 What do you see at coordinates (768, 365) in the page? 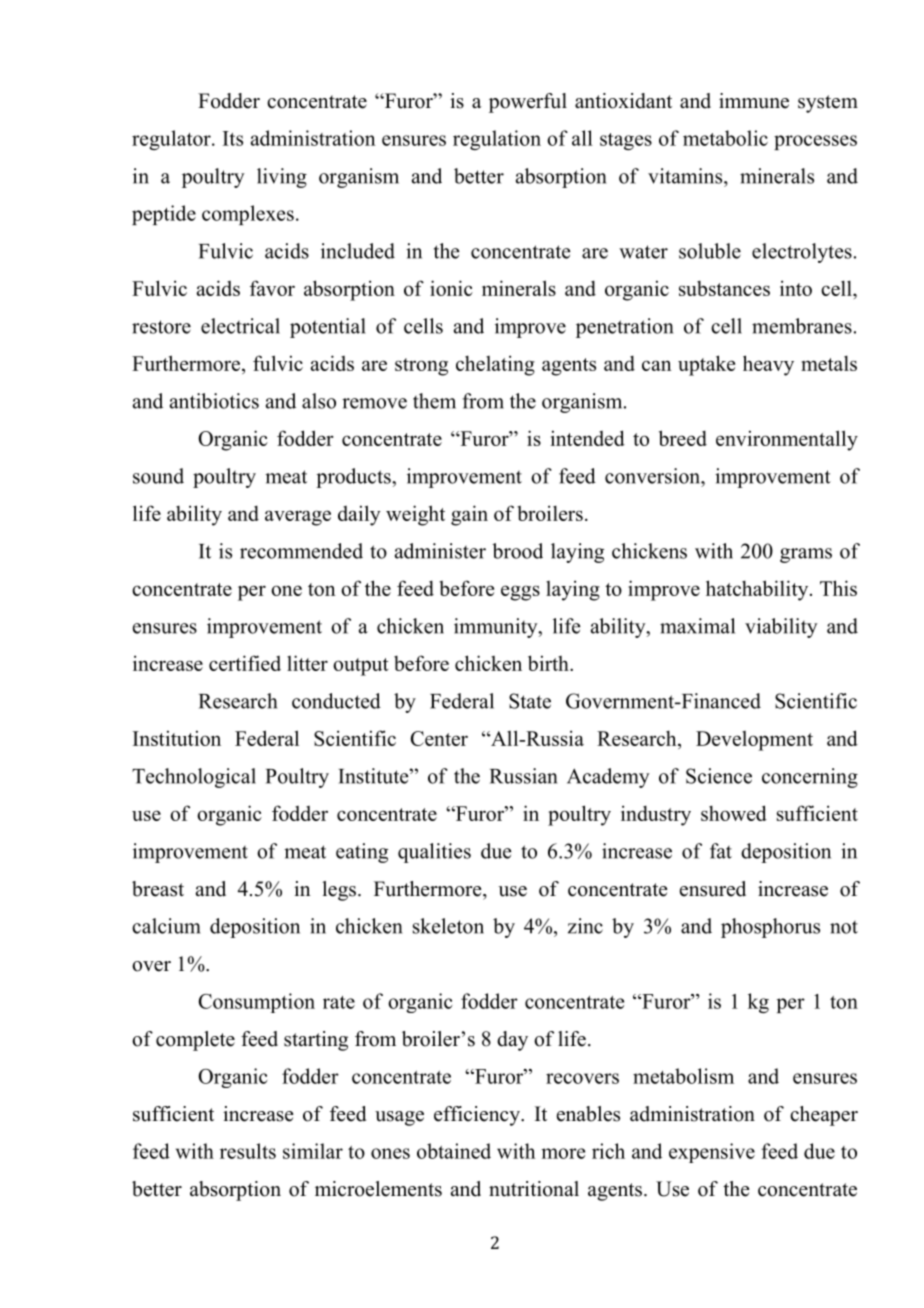
I see `heavy` at bounding box center [768, 365].
